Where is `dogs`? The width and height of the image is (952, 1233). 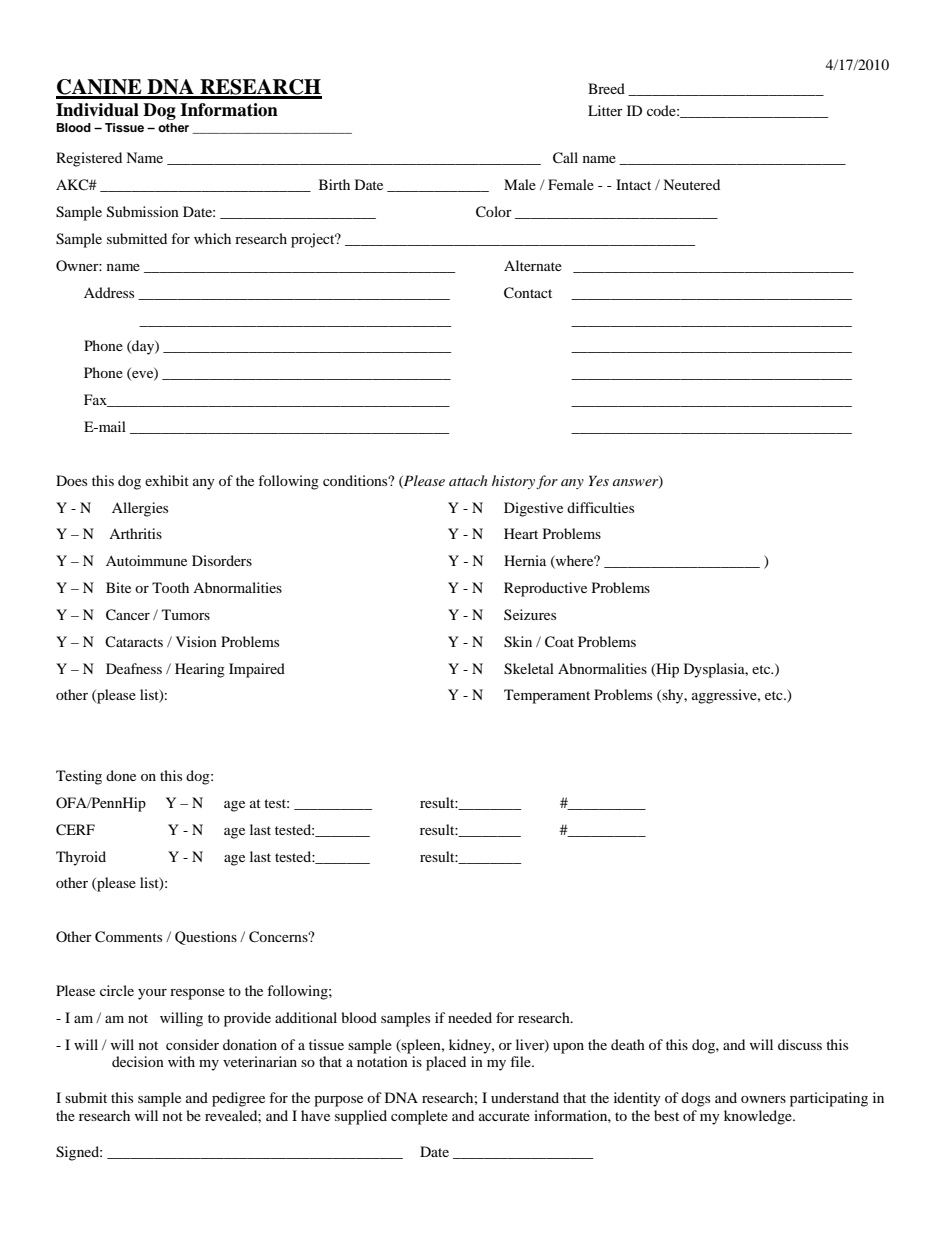
dogs is located at coordinates (695, 1099).
